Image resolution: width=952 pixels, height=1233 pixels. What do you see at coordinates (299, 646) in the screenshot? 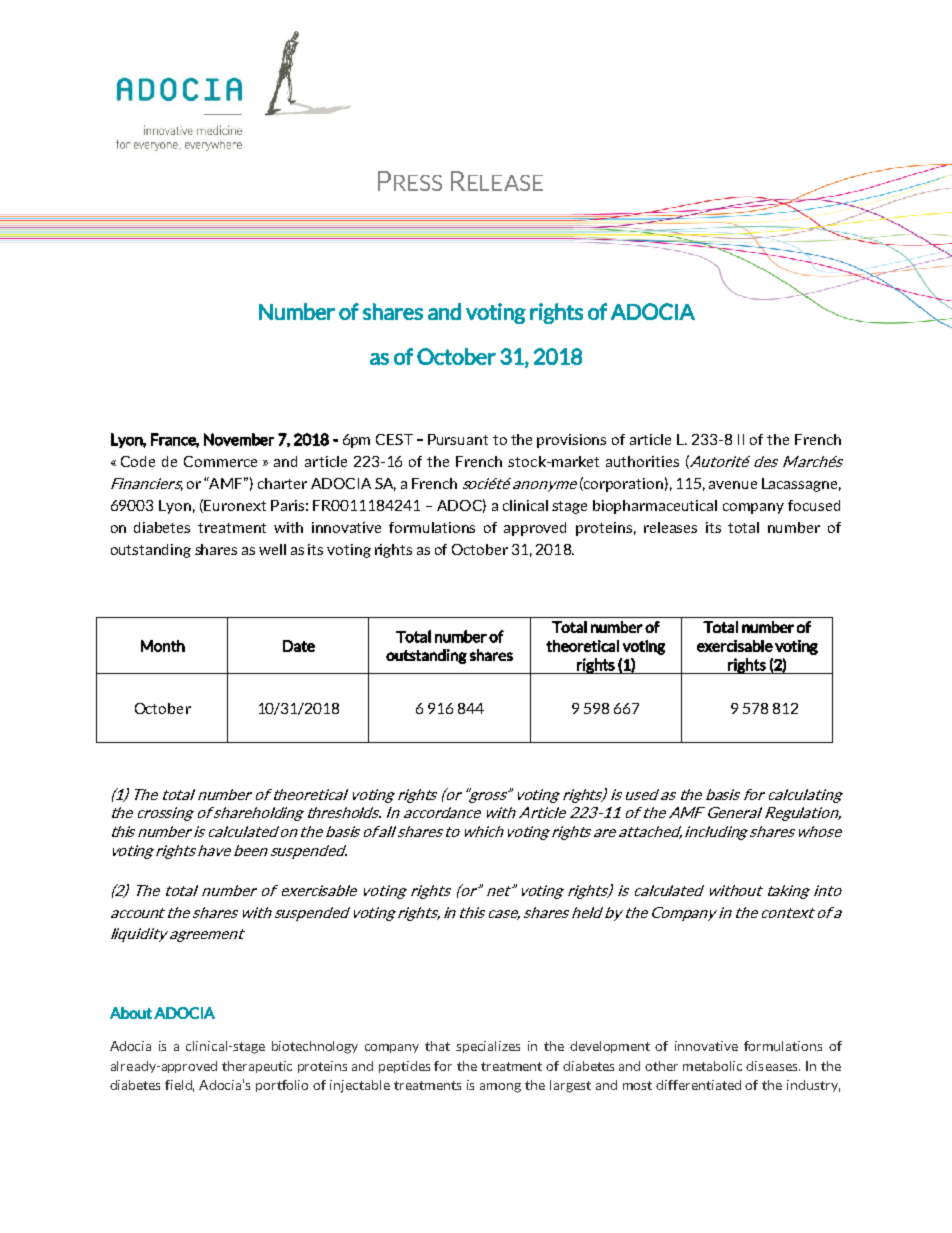
I see `Date` at bounding box center [299, 646].
